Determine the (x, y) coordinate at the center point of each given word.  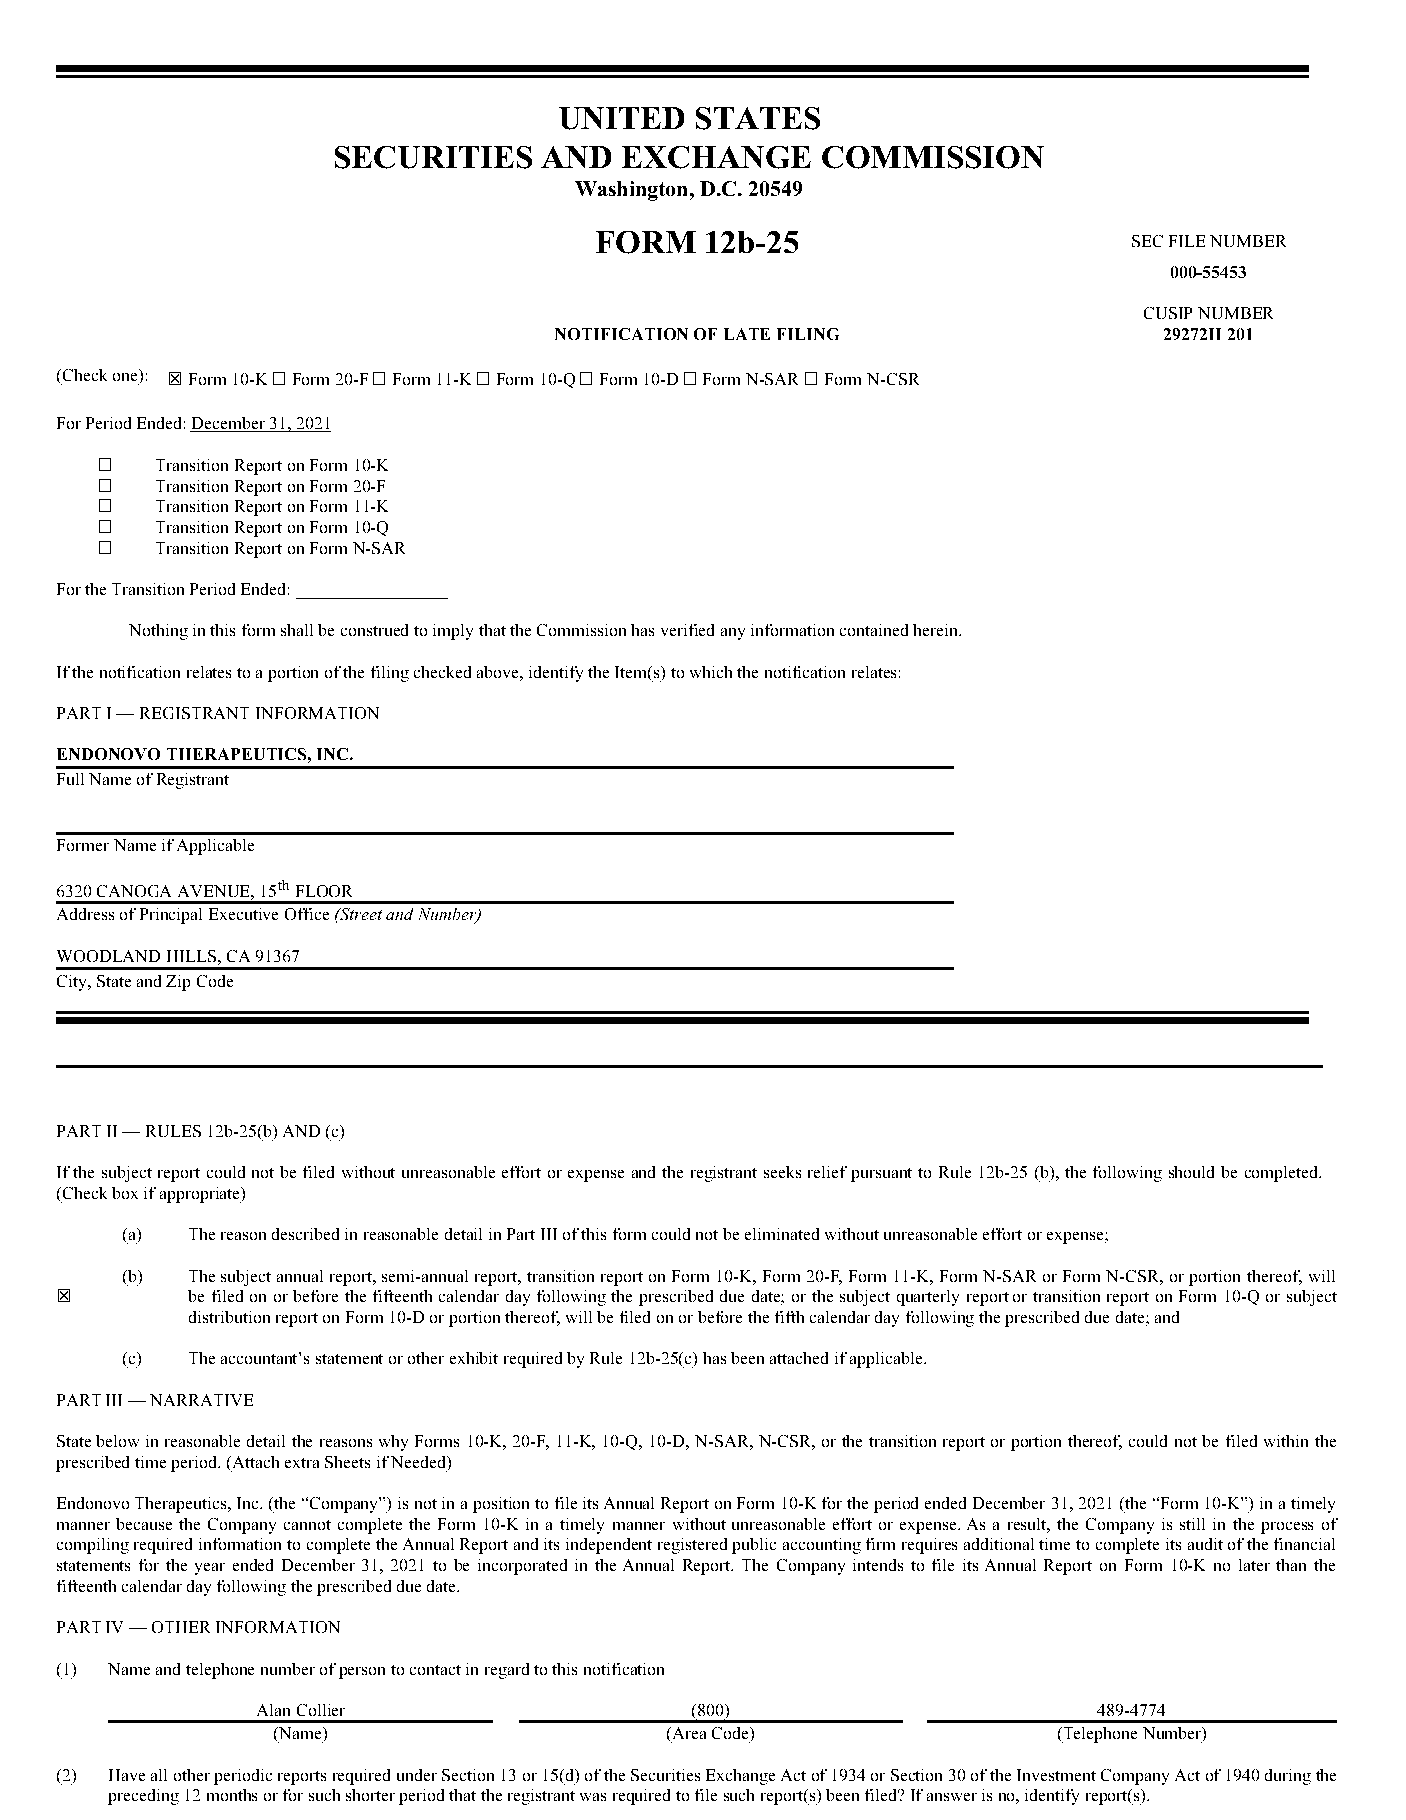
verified (687, 630)
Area (687, 1734)
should (1191, 1172)
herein (937, 630)
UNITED (621, 118)
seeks (782, 1172)
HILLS (191, 956)
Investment (1056, 1775)
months (232, 1795)
